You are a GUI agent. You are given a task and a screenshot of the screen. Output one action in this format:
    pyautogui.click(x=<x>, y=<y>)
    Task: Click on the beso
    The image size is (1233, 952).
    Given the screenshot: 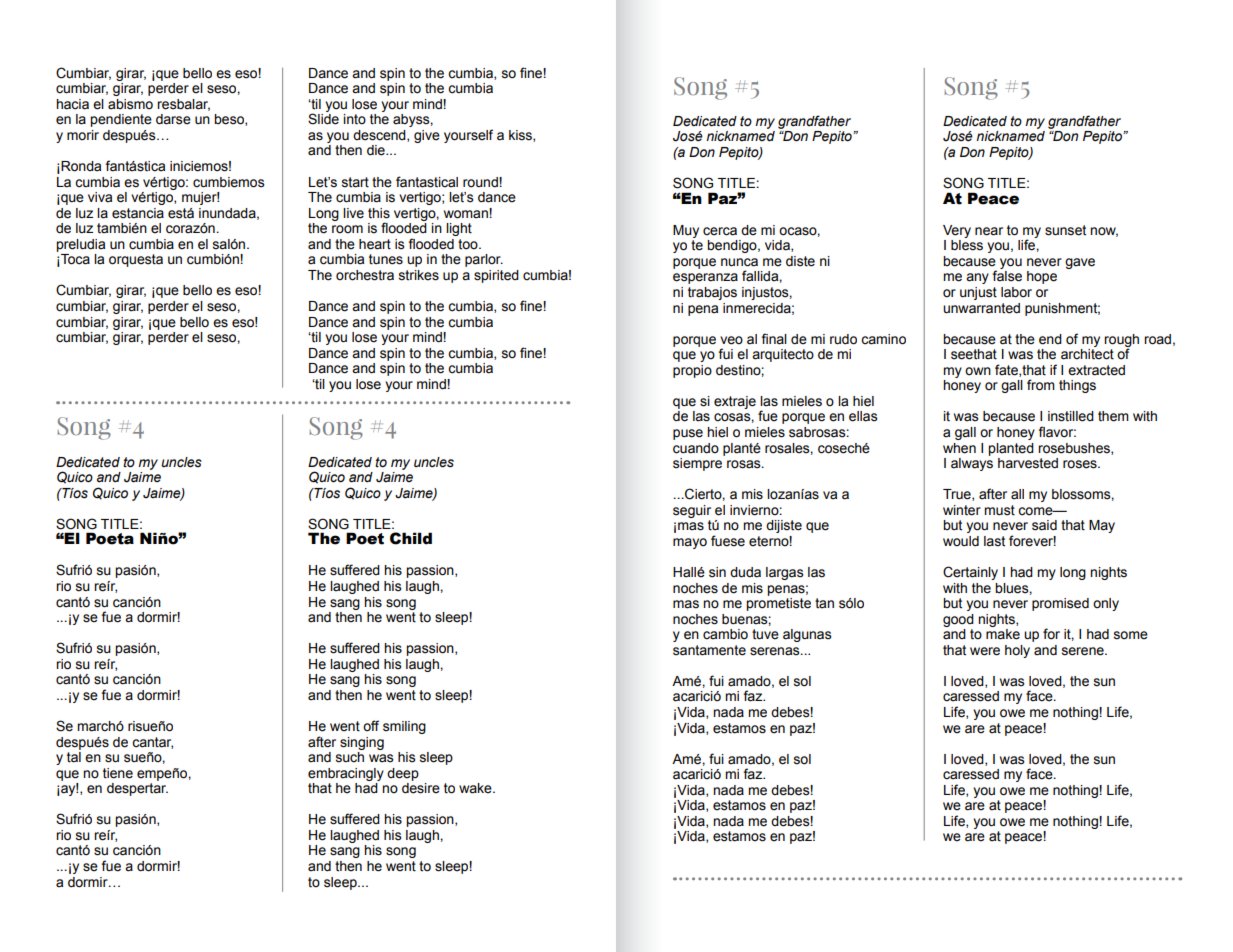 What is the action you would take?
    pyautogui.click(x=230, y=120)
